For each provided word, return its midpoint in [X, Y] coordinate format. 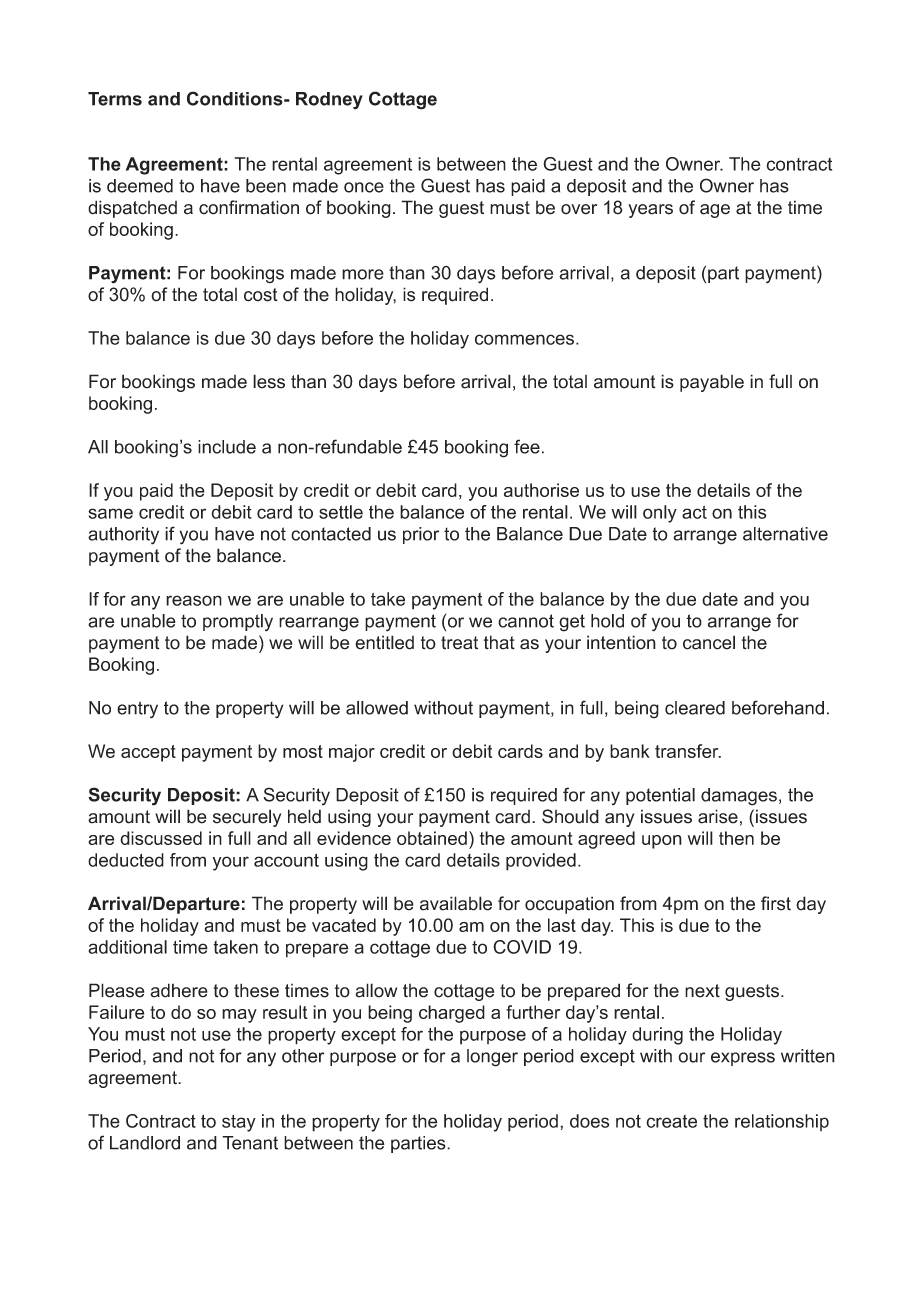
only [660, 514]
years [650, 211]
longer [492, 1058]
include [227, 447]
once [364, 187]
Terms [115, 99]
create [671, 1121]
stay [239, 1123]
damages [739, 797]
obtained [432, 838]
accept [148, 753]
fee [527, 446]
